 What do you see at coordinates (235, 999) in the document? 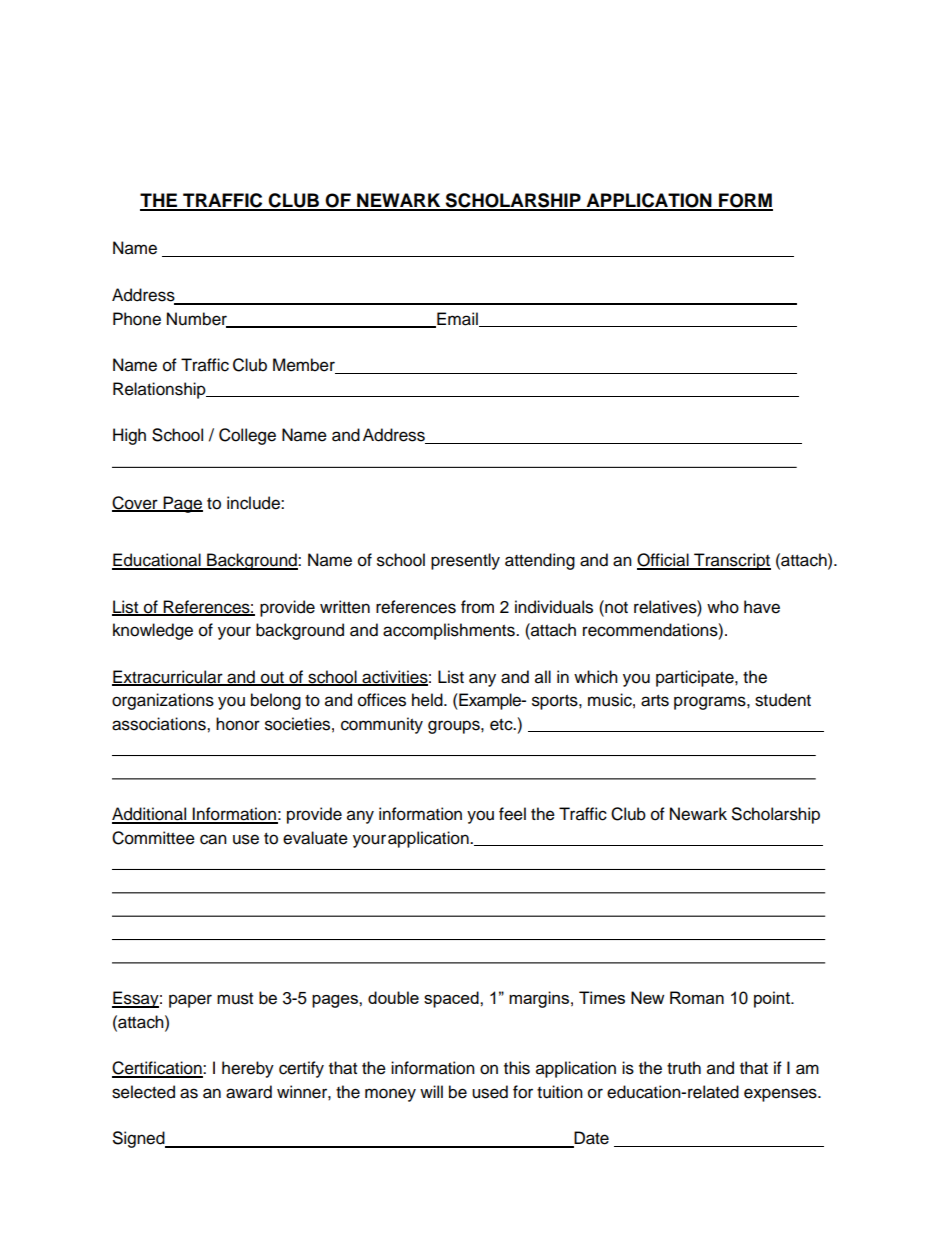
I see `must` at bounding box center [235, 999].
